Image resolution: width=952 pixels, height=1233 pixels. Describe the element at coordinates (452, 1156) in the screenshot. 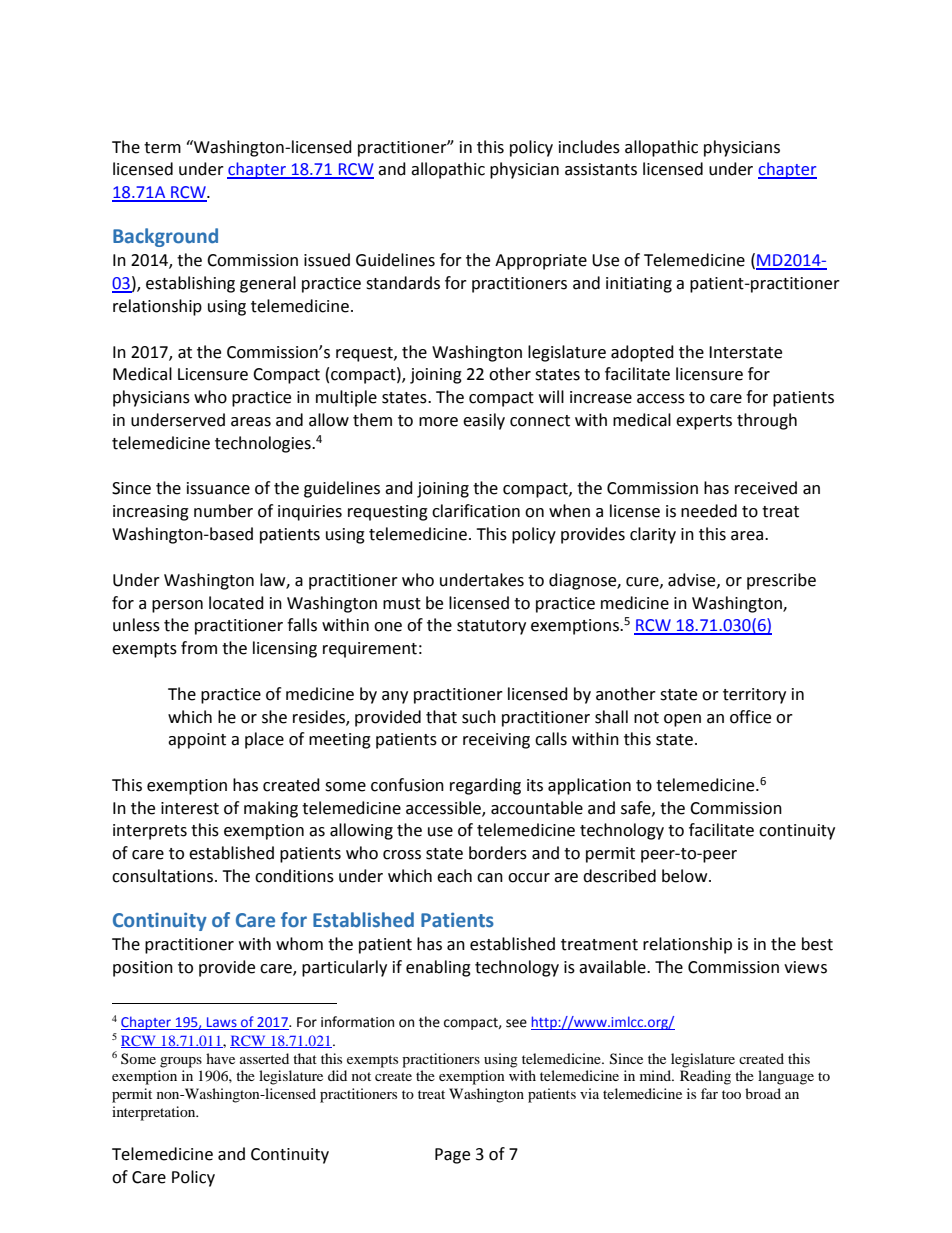

I see `Page` at that location.
